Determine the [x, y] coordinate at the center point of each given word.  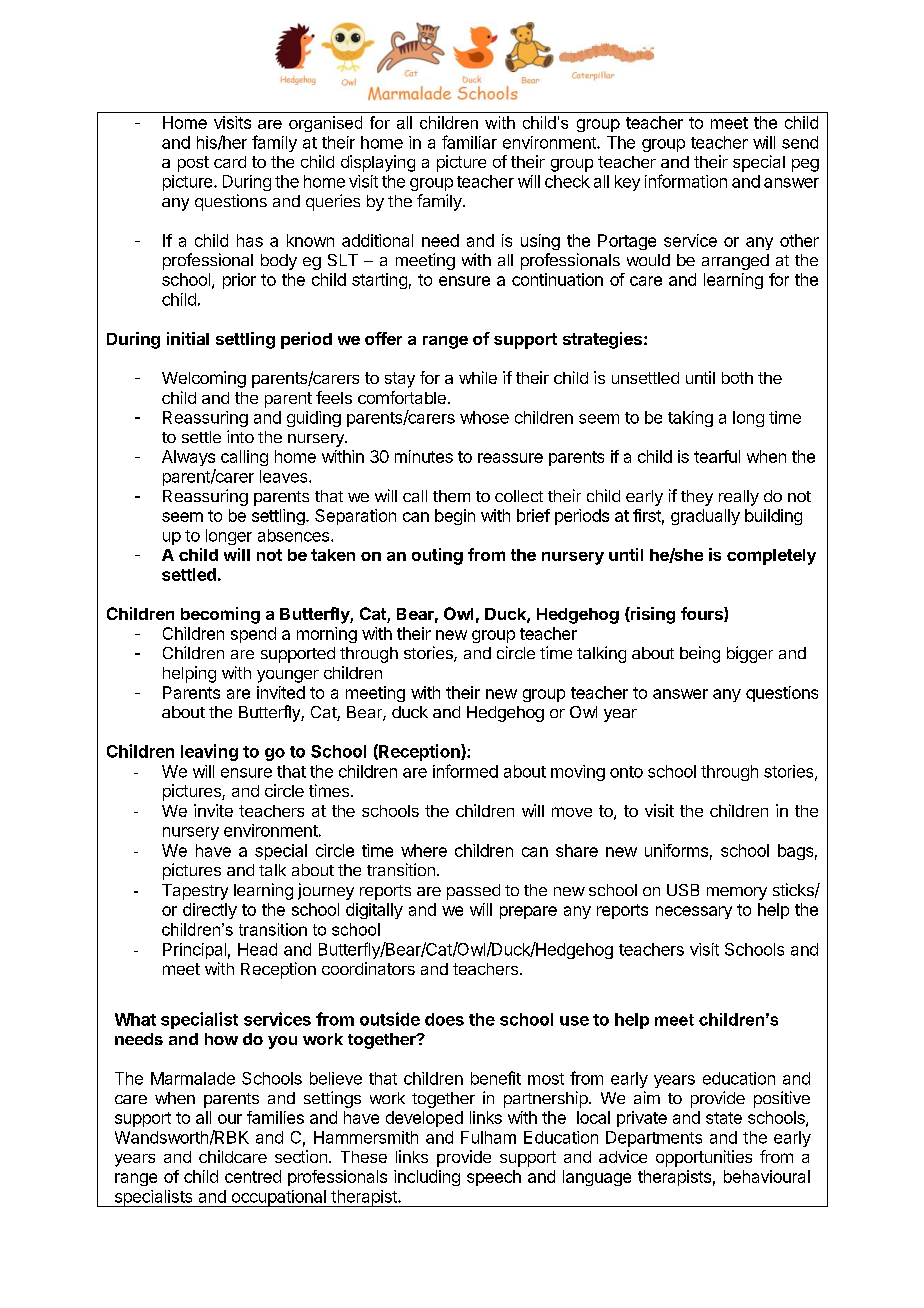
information [686, 181]
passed [473, 892]
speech [494, 1178]
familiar [469, 142]
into [240, 436]
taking [690, 419]
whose [484, 417]
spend [253, 635]
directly [210, 911]
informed [465, 771]
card [230, 162]
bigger [750, 654]
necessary [694, 912]
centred [253, 1176]
